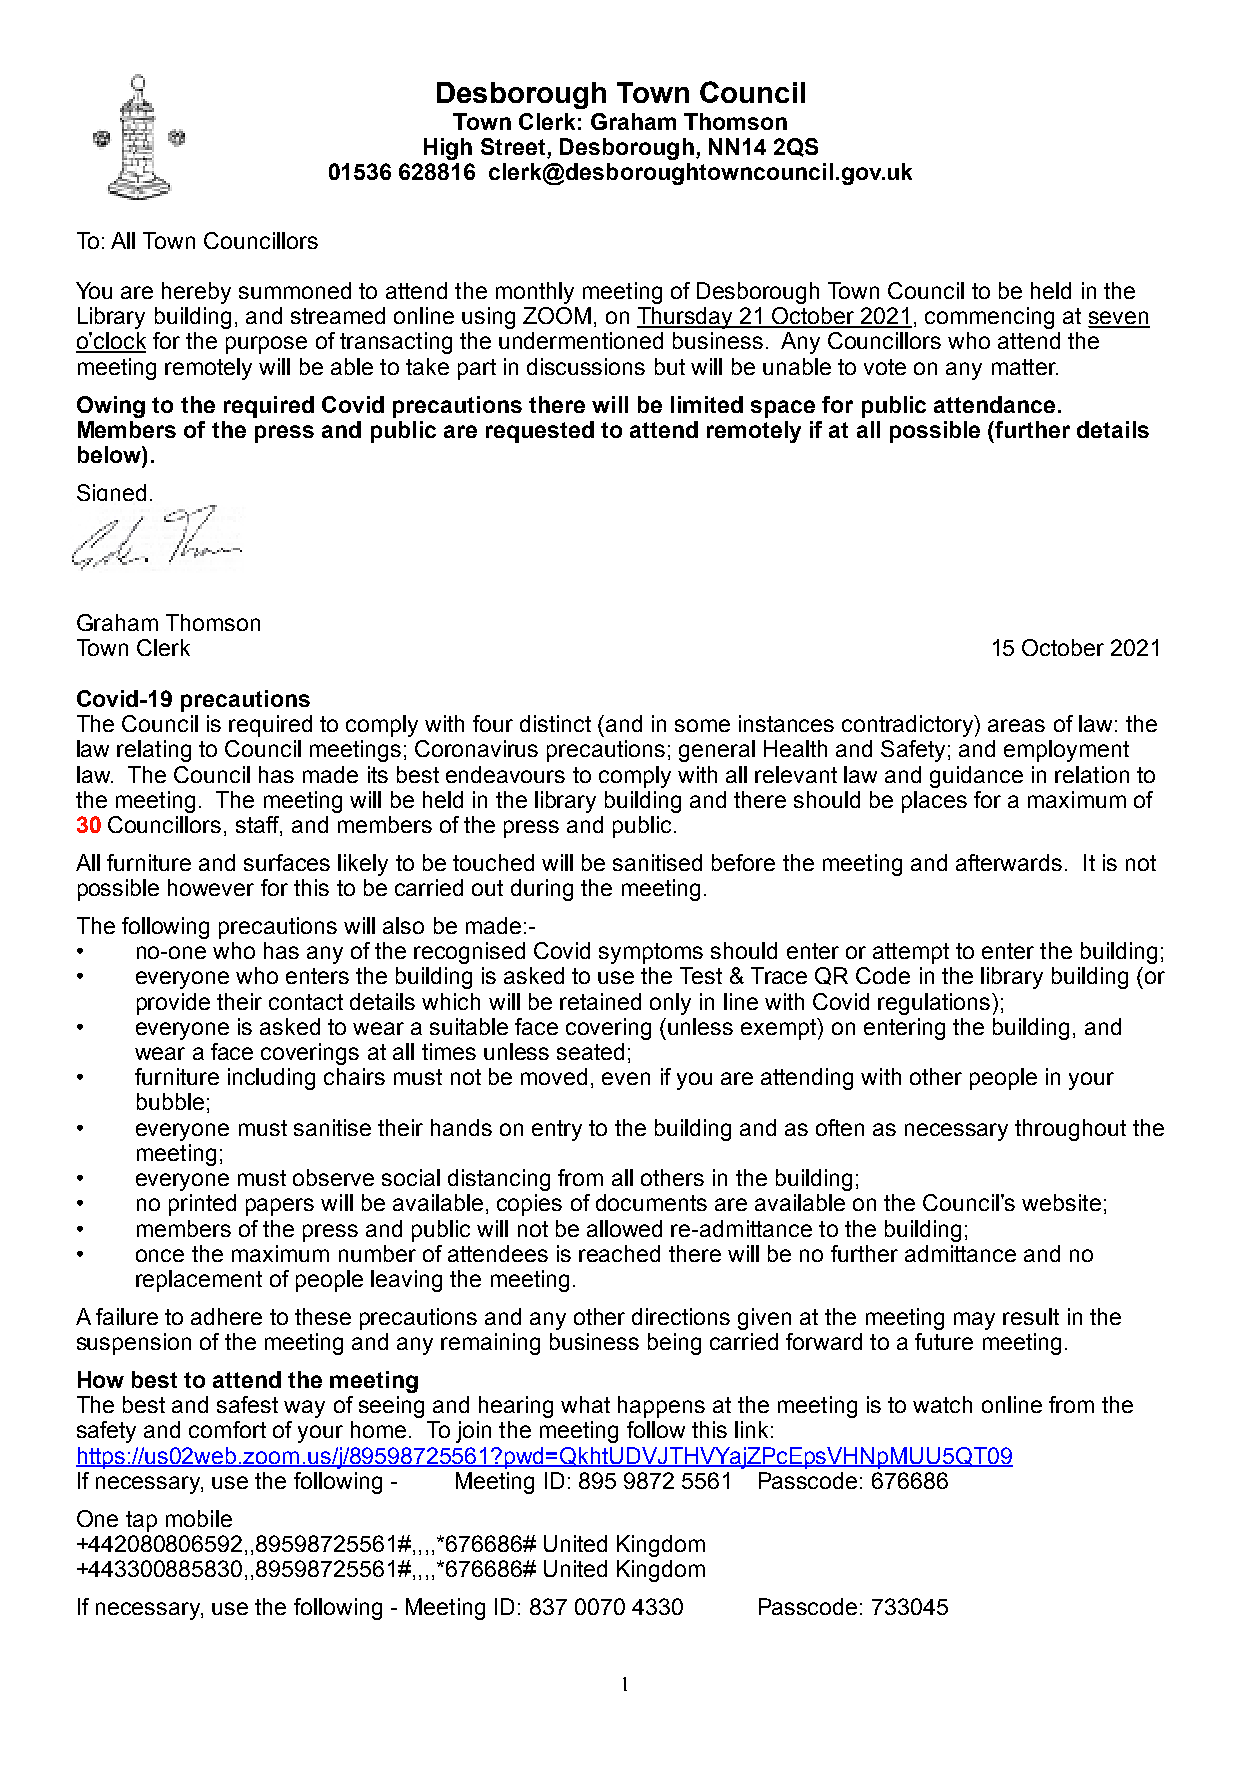 This screenshot has width=1251, height=1770. Describe the element at coordinates (557, 1130) in the screenshot. I see `entry` at that location.
